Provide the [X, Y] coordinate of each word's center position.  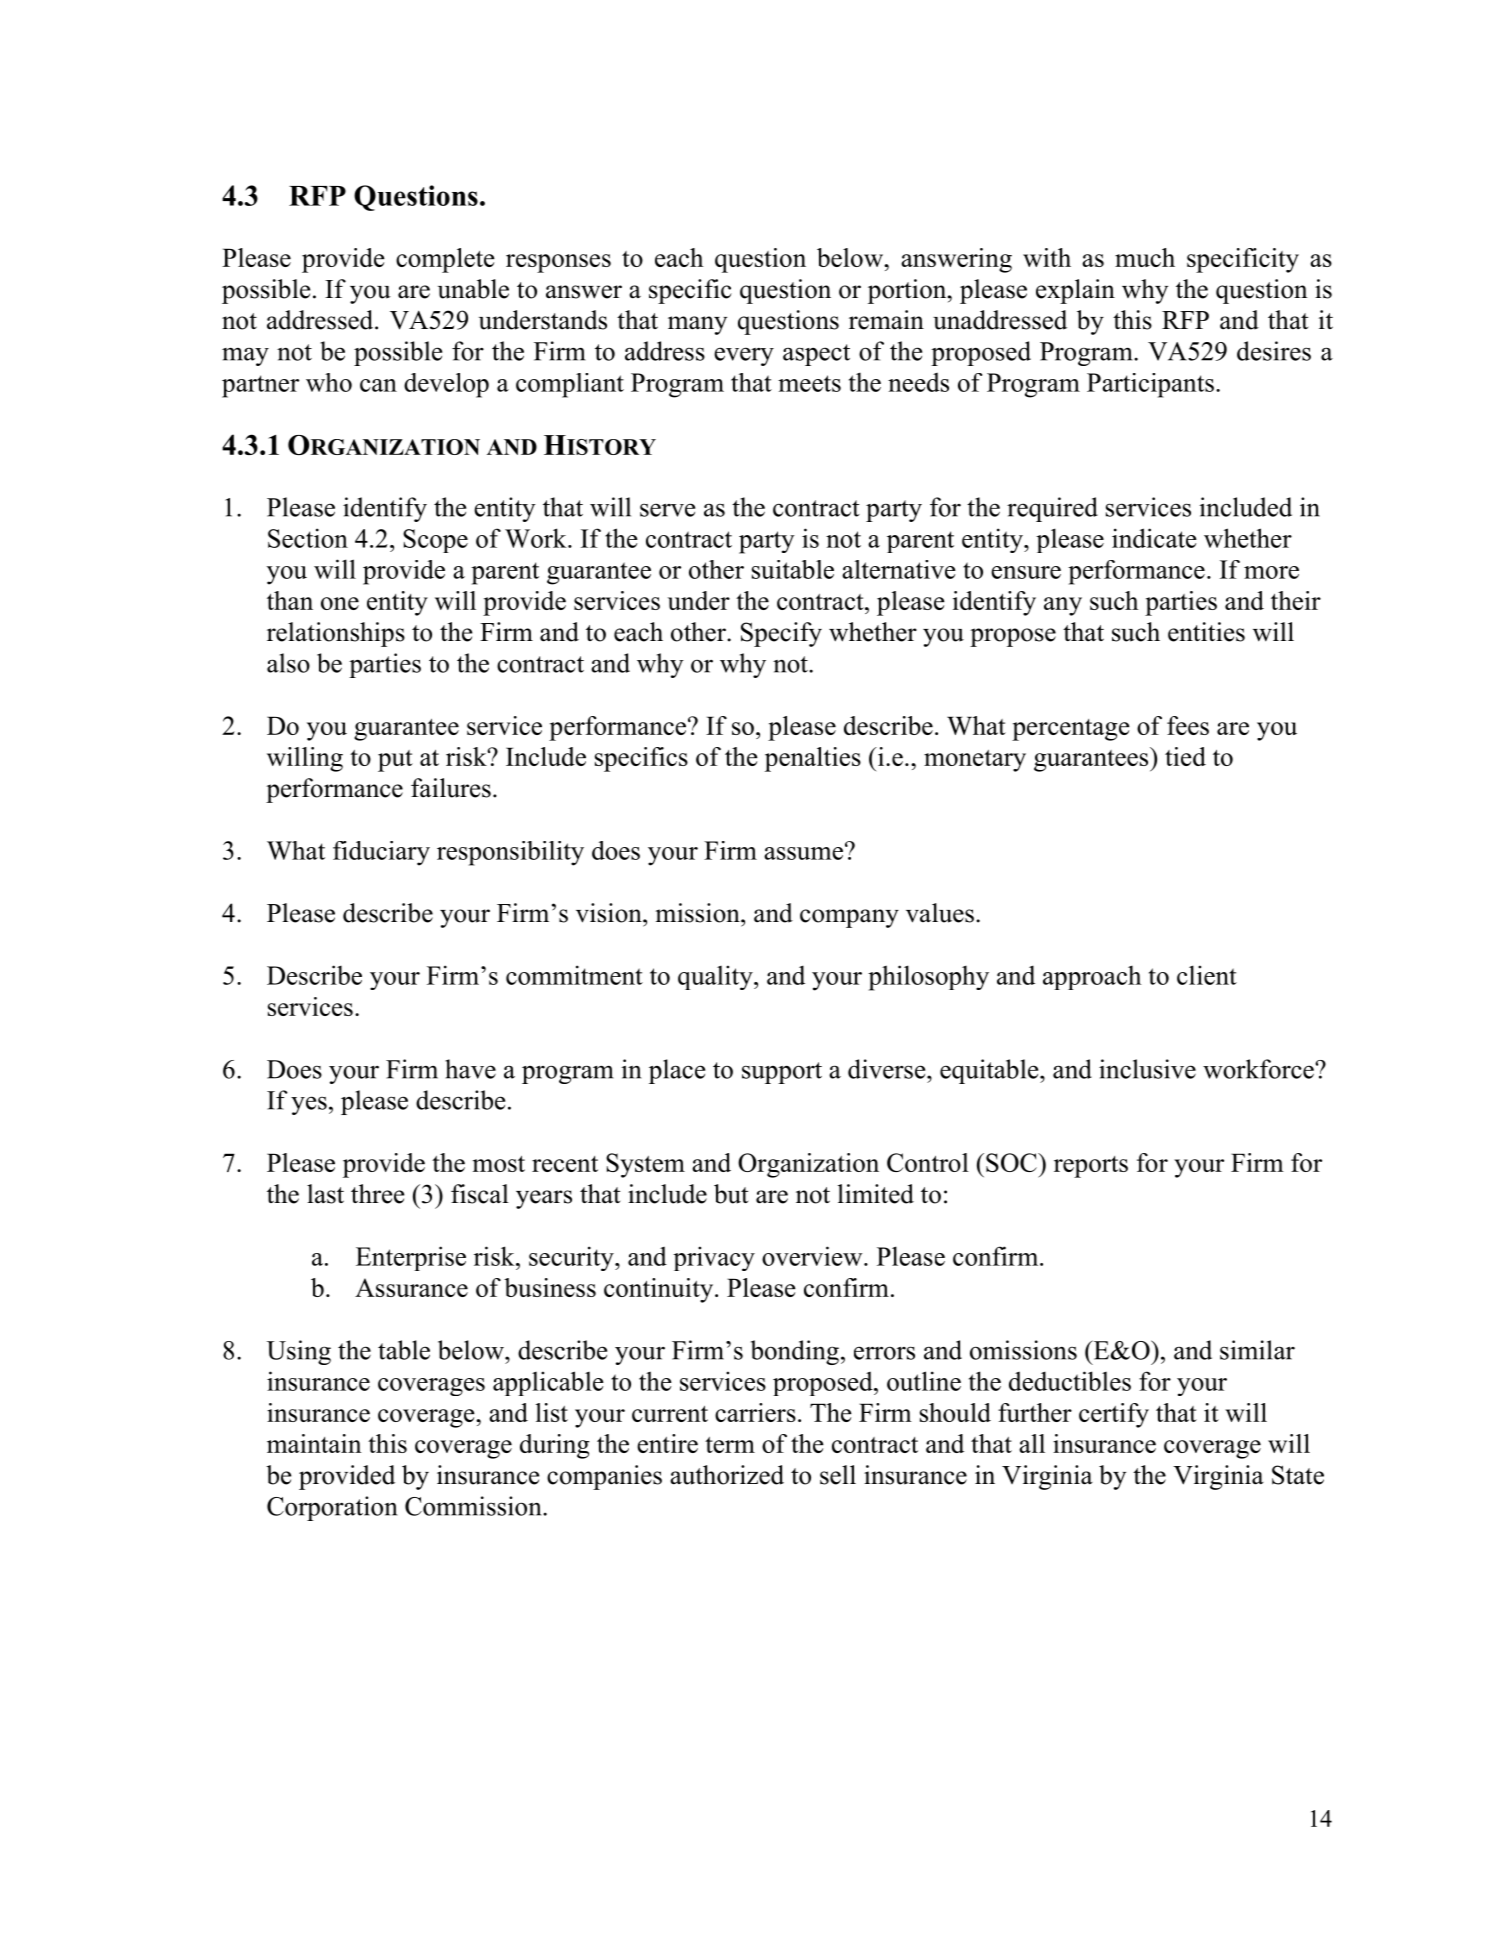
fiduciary [381, 853]
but [731, 1194]
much [1145, 257]
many [697, 325]
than [290, 600]
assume [803, 853]
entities [1206, 632]
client [1207, 975]
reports [1091, 1167]
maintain [314, 1443]
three [377, 1194]
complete [445, 260]
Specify [781, 634]
